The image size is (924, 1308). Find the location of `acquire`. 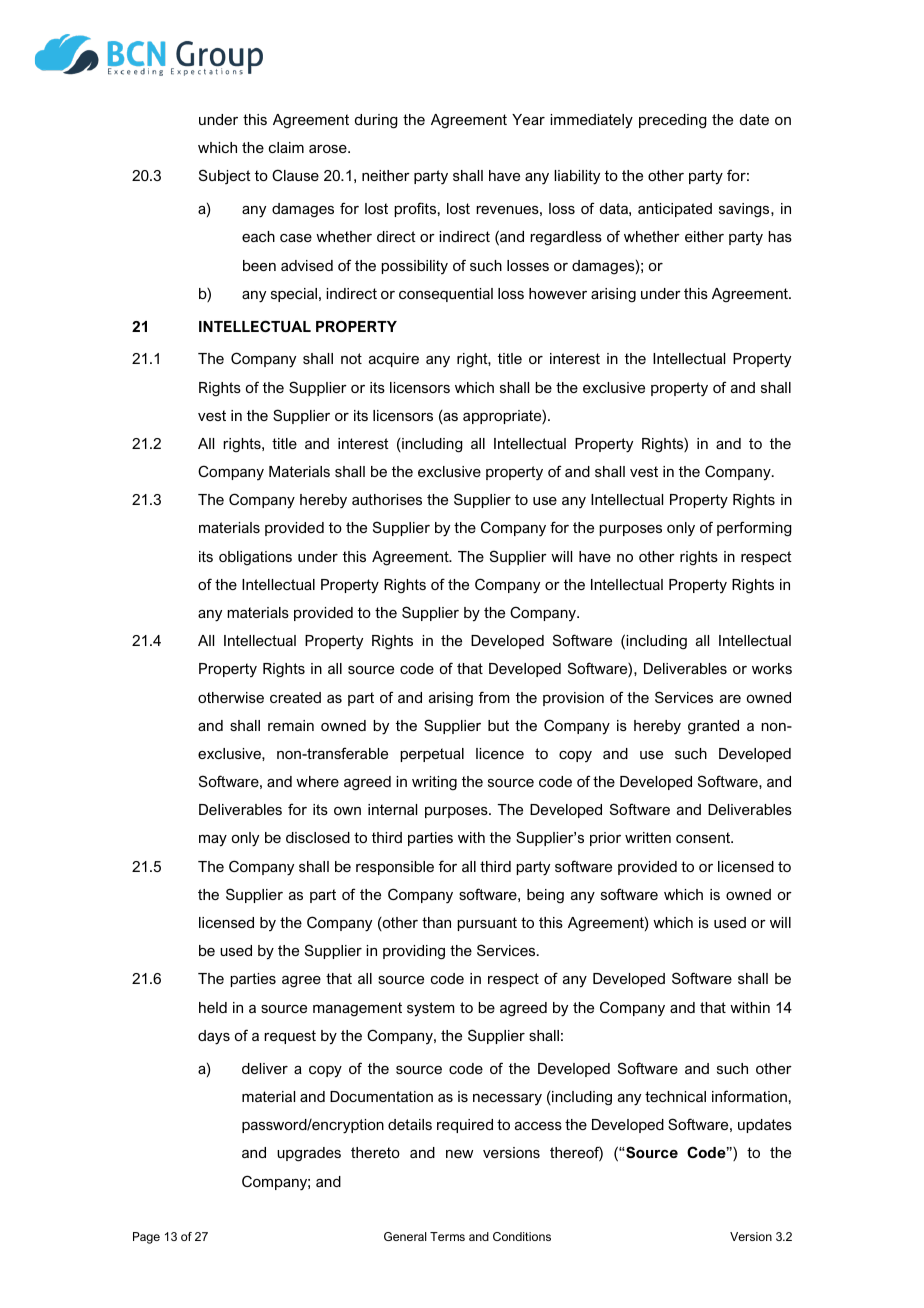

acquire is located at coordinates (394, 360).
